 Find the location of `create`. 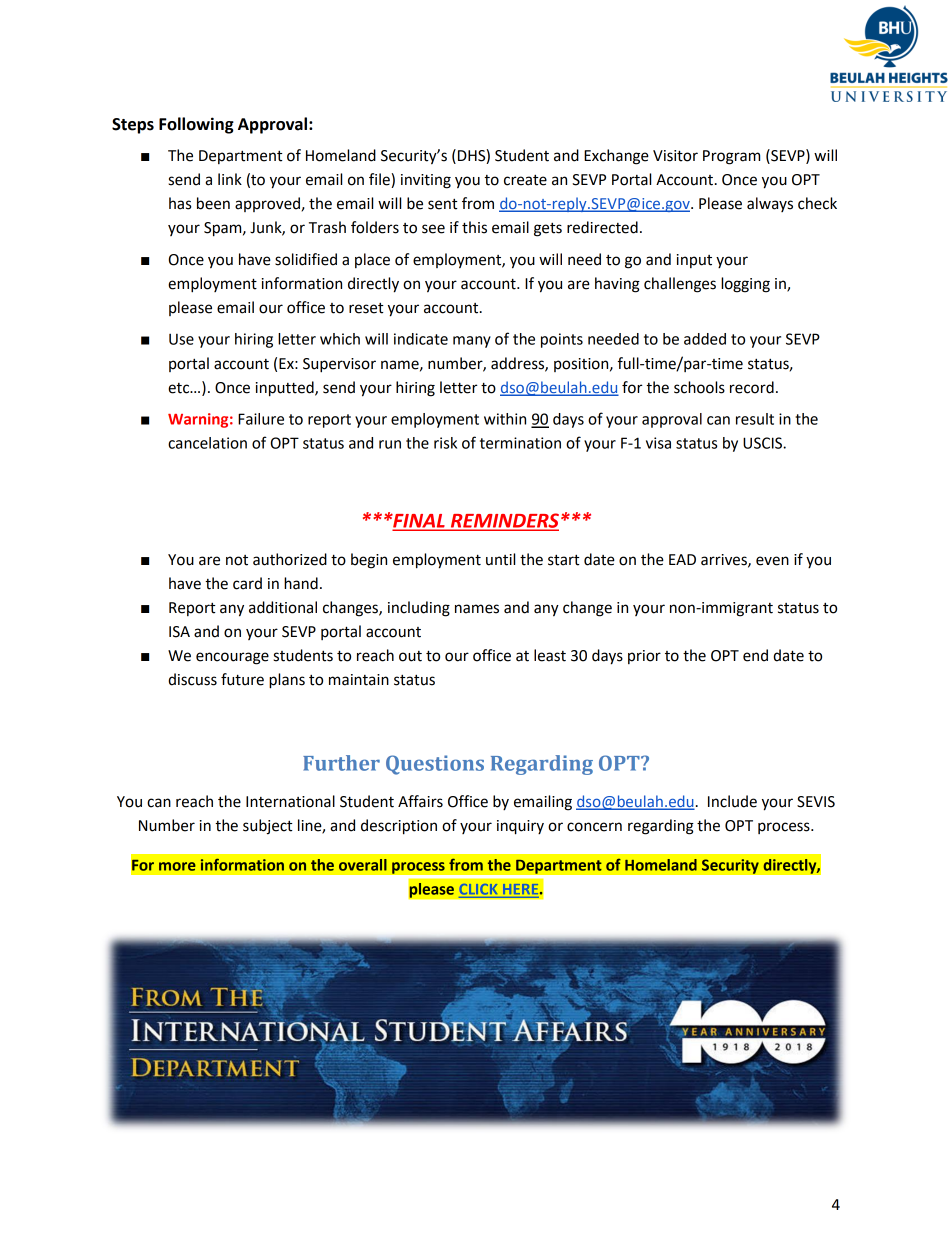

create is located at coordinates (525, 180).
